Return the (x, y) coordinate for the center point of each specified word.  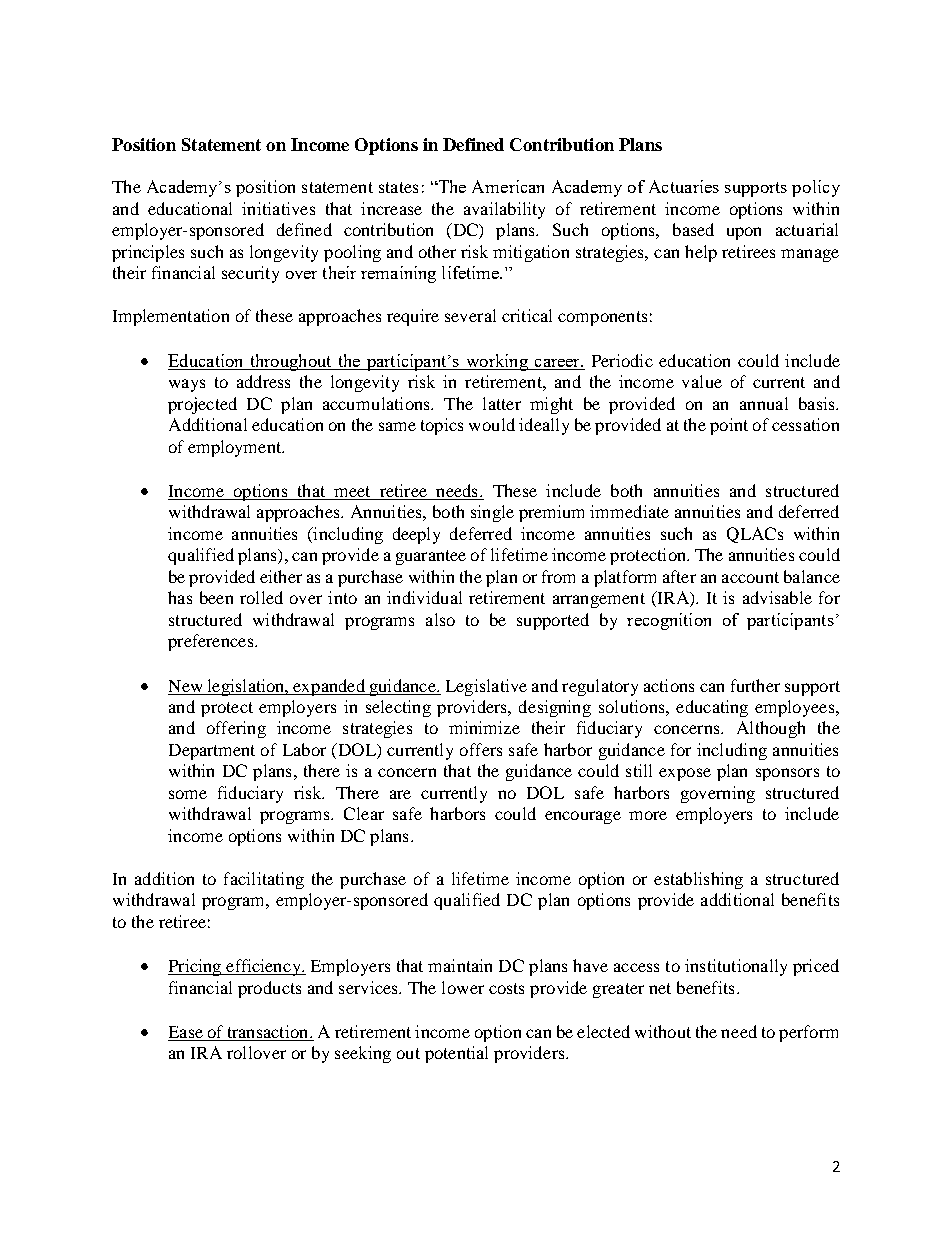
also (440, 619)
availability (504, 210)
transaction (268, 1033)
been (216, 597)
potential (456, 1054)
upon (744, 233)
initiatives (278, 208)
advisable (777, 597)
